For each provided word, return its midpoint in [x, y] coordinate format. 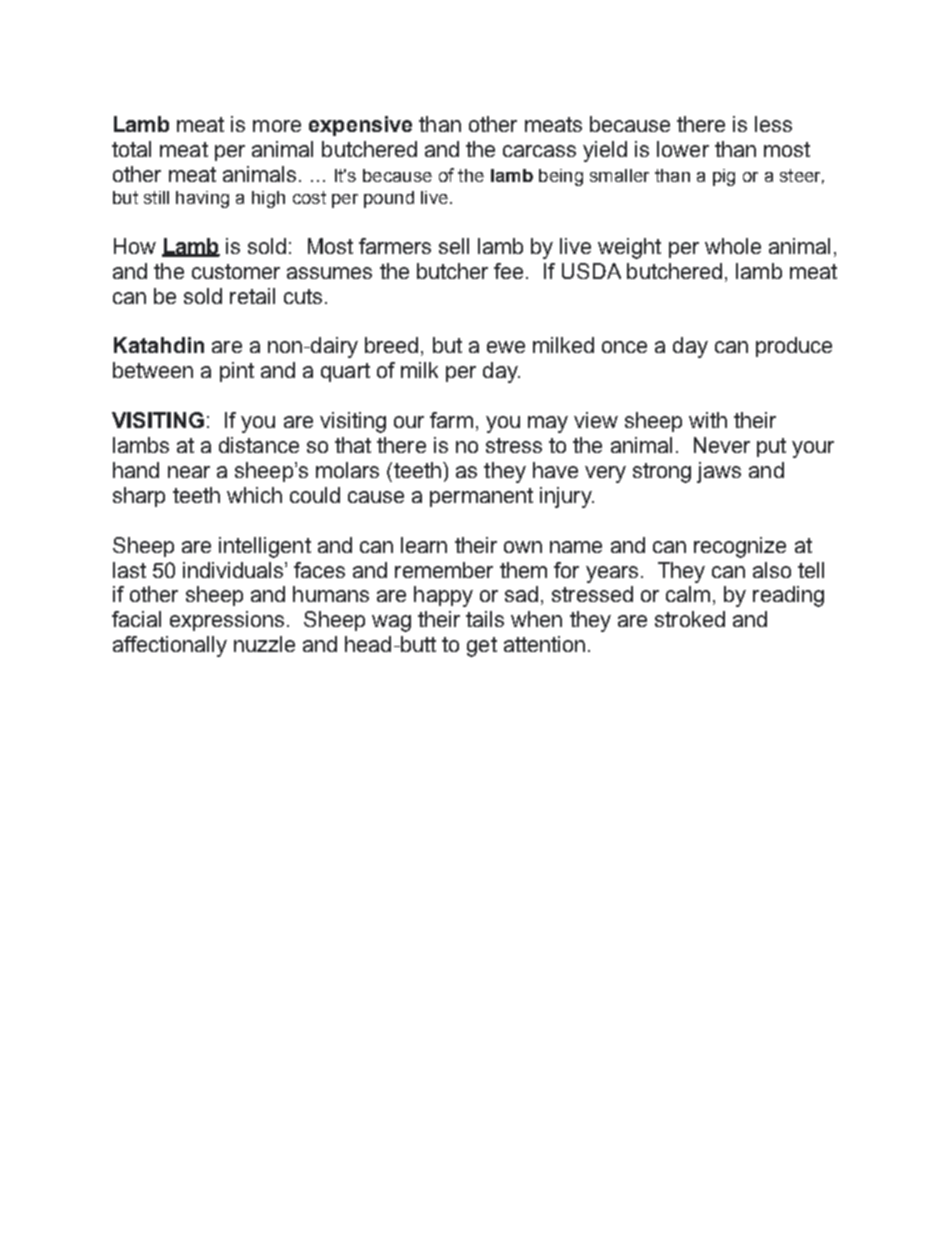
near [189, 472]
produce [794, 347]
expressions [227, 621]
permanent [481, 497]
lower [683, 149]
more [277, 126]
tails [485, 619]
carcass [539, 151]
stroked [690, 619]
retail [252, 296]
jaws [719, 472]
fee [508, 271]
